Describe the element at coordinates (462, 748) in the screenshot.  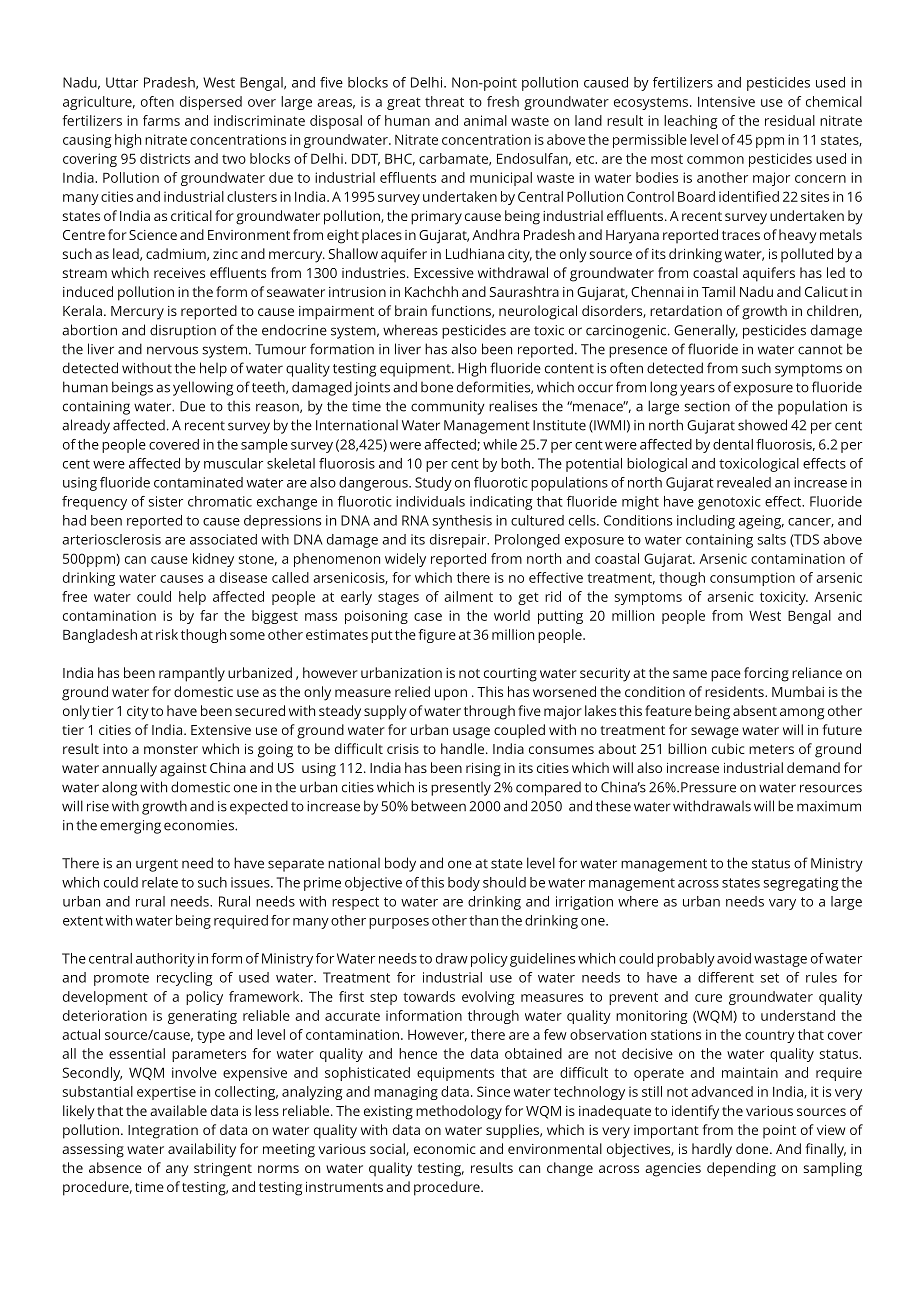
I see `handle` at that location.
